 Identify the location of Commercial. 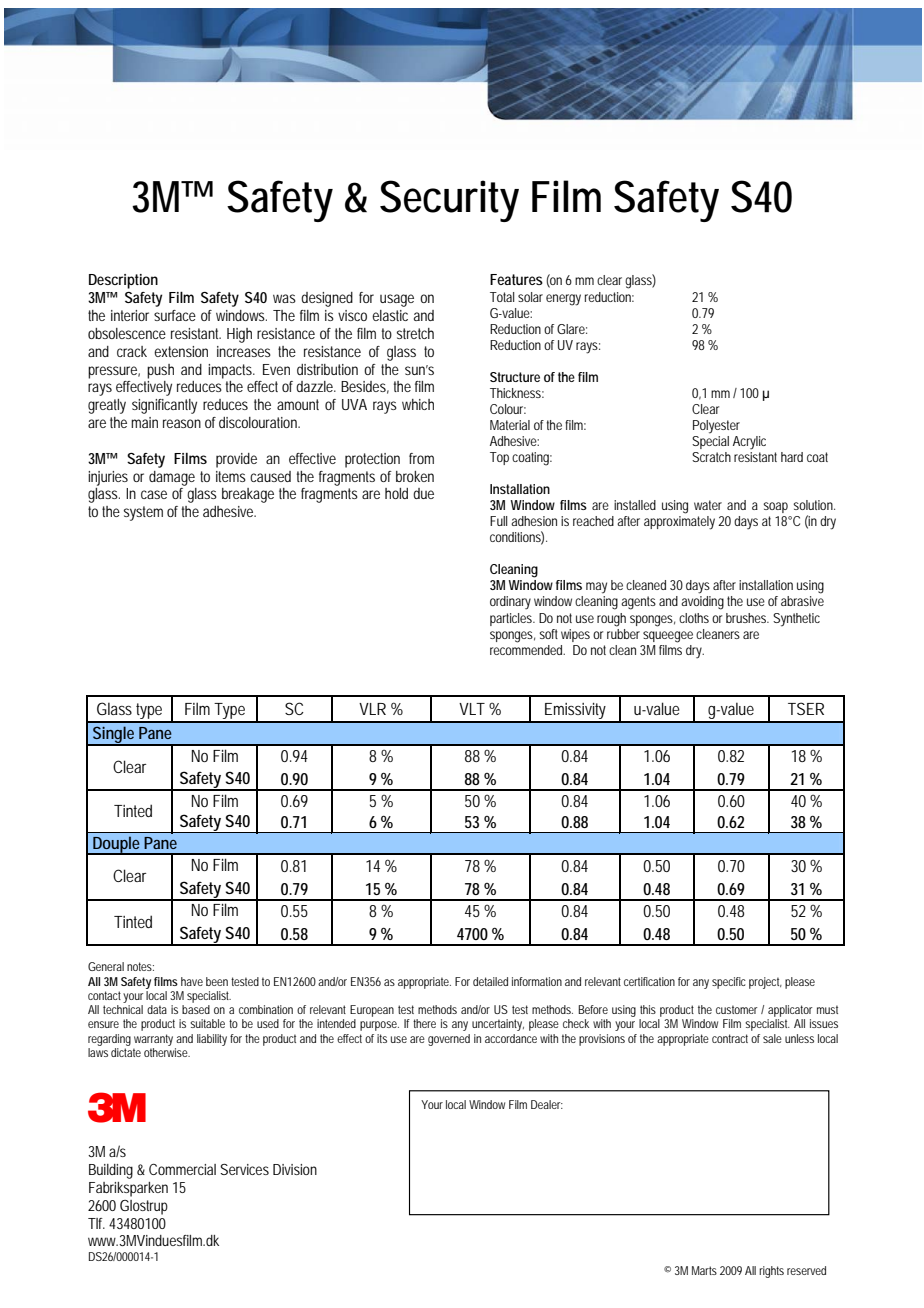
(182, 1169).
